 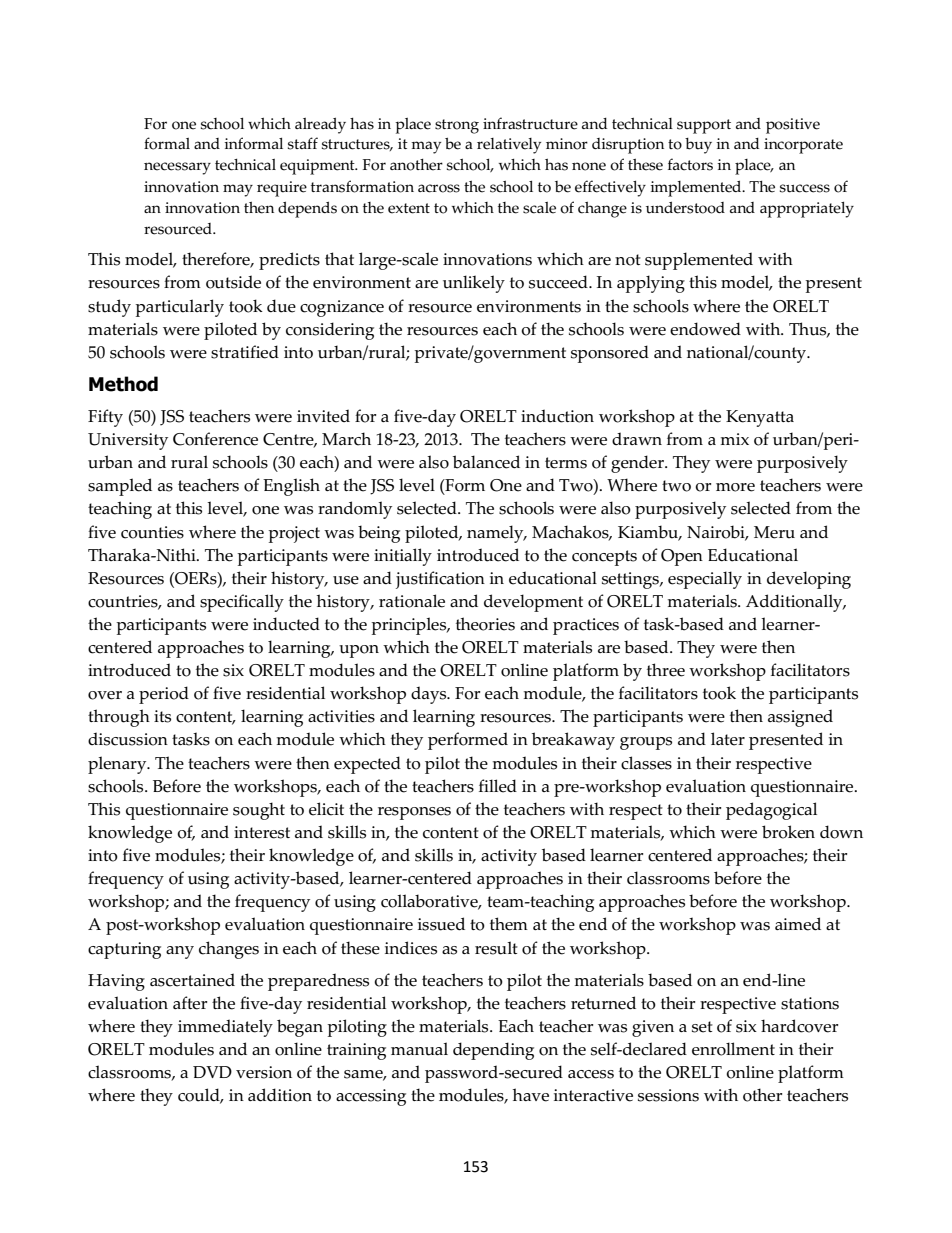 What do you see at coordinates (242, 603) in the page?
I see `specifically` at bounding box center [242, 603].
